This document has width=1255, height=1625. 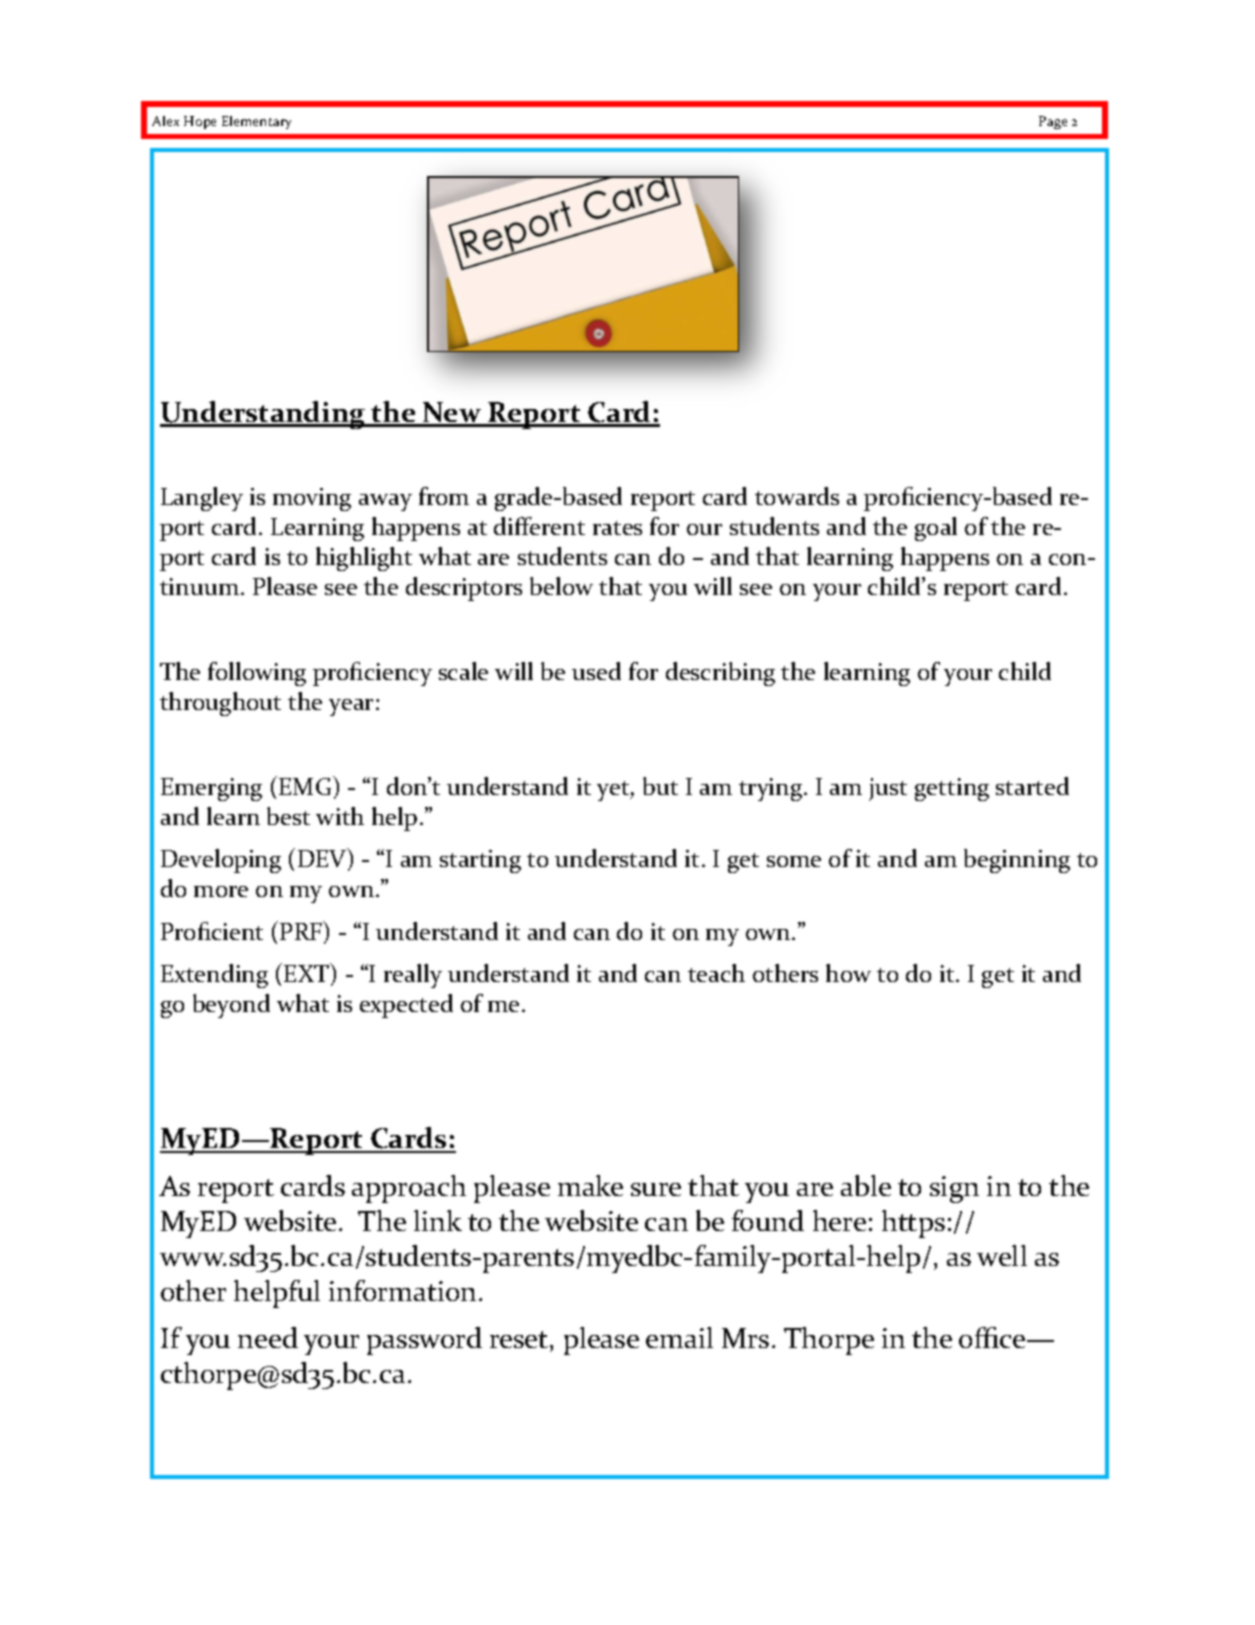 What do you see at coordinates (200, 122) in the document?
I see `Hope` at bounding box center [200, 122].
